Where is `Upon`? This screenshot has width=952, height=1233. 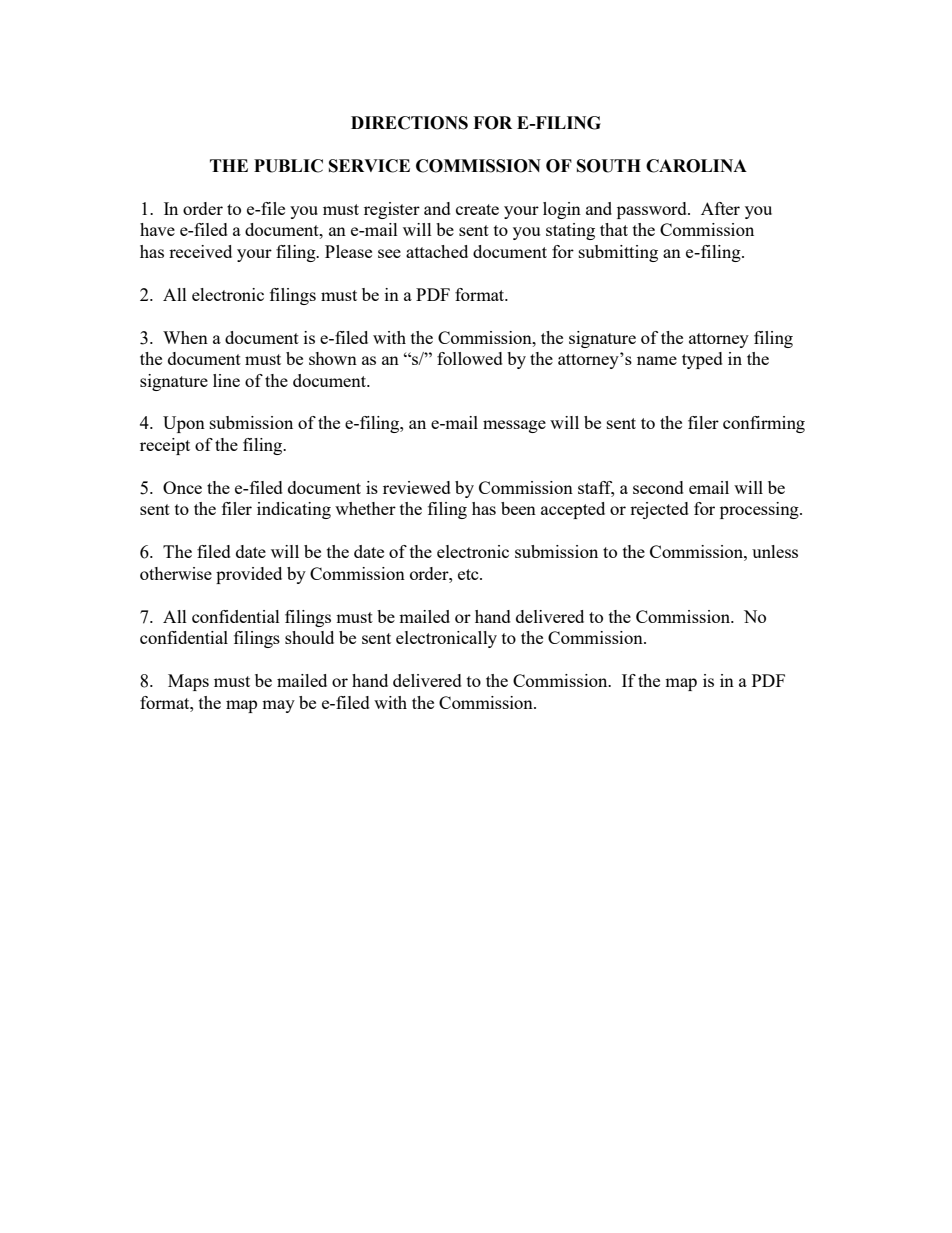 Upon is located at coordinates (184, 424).
